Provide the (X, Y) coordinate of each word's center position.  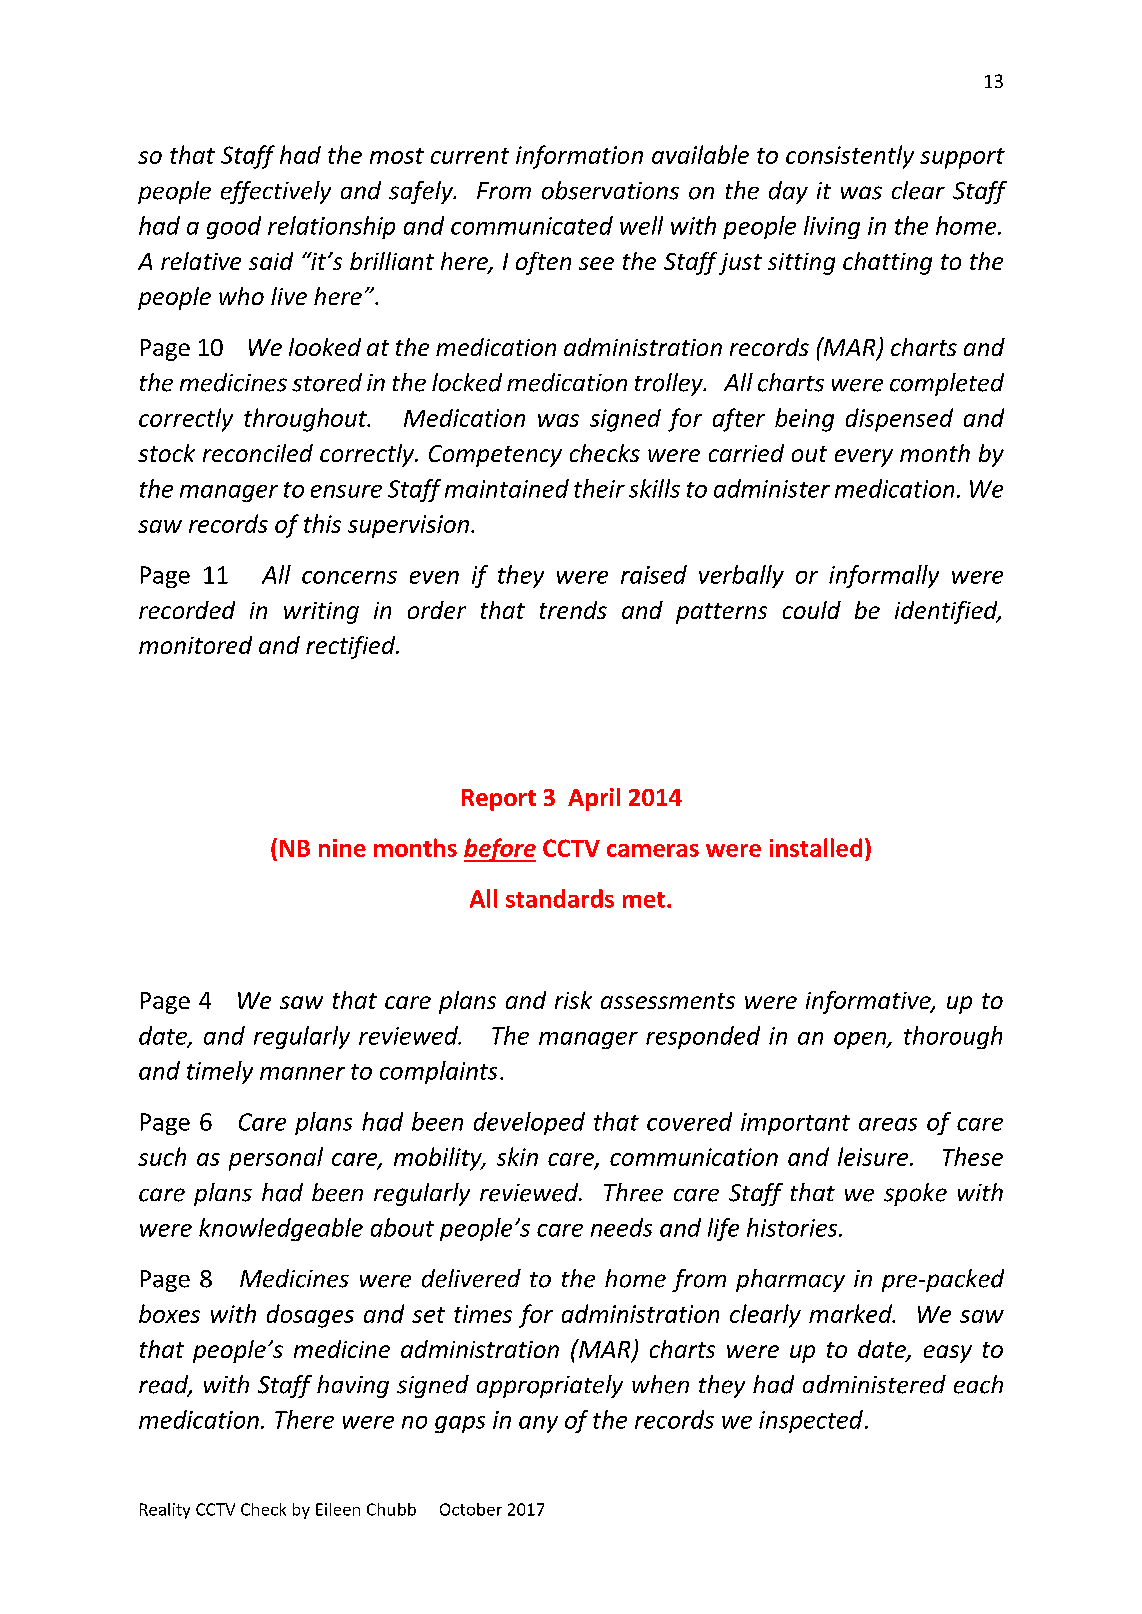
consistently (850, 157)
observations (610, 190)
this (322, 523)
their (599, 488)
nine (342, 848)
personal (276, 1159)
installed (816, 847)
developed (529, 1123)
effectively (276, 192)
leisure (874, 1156)
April (594, 799)
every (864, 458)
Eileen (338, 1509)
